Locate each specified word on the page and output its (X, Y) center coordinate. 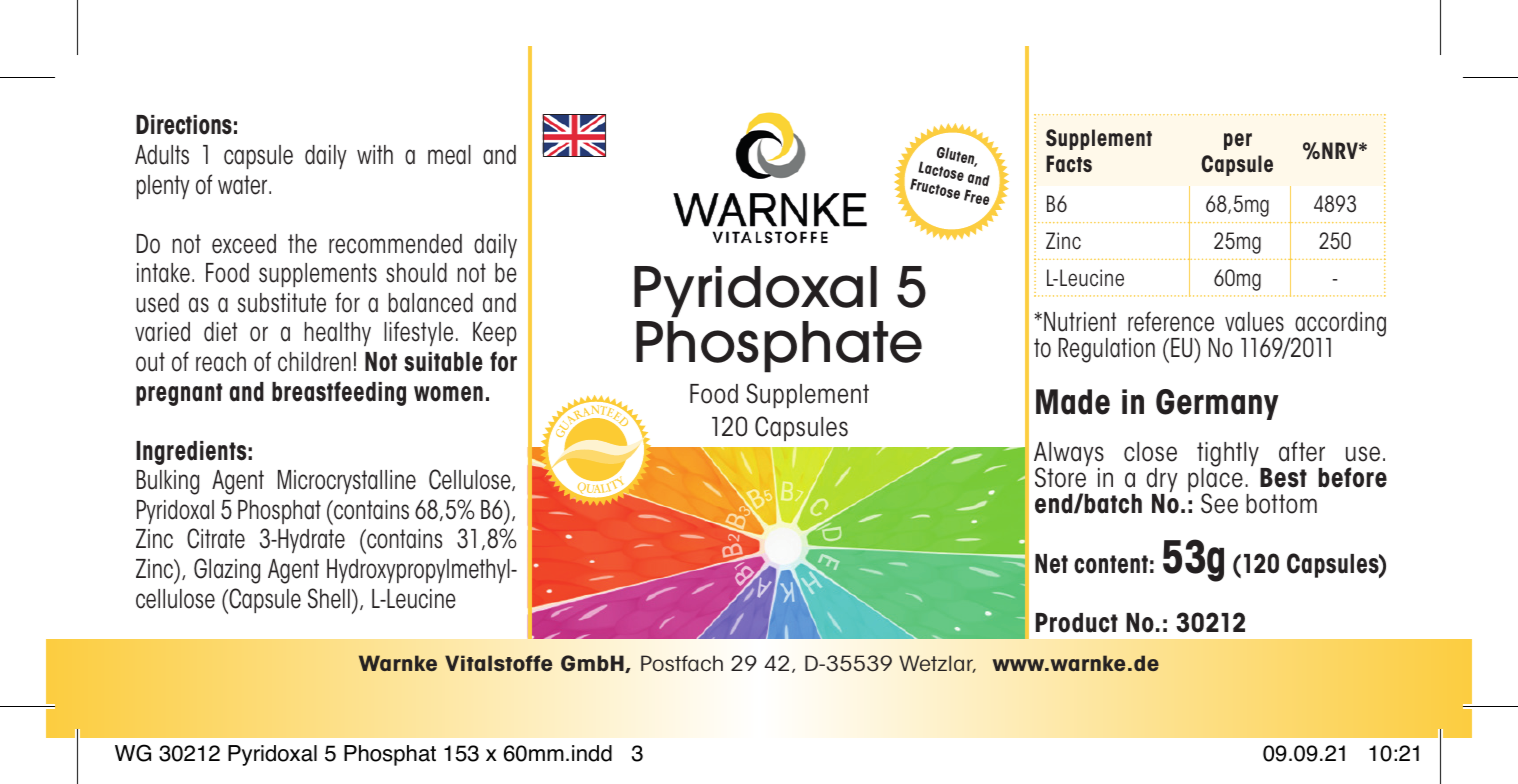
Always (1069, 456)
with (375, 154)
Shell (329, 598)
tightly (1229, 456)
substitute (282, 303)
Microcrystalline (347, 482)
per (1238, 141)
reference (1171, 321)
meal (449, 155)
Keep (495, 334)
